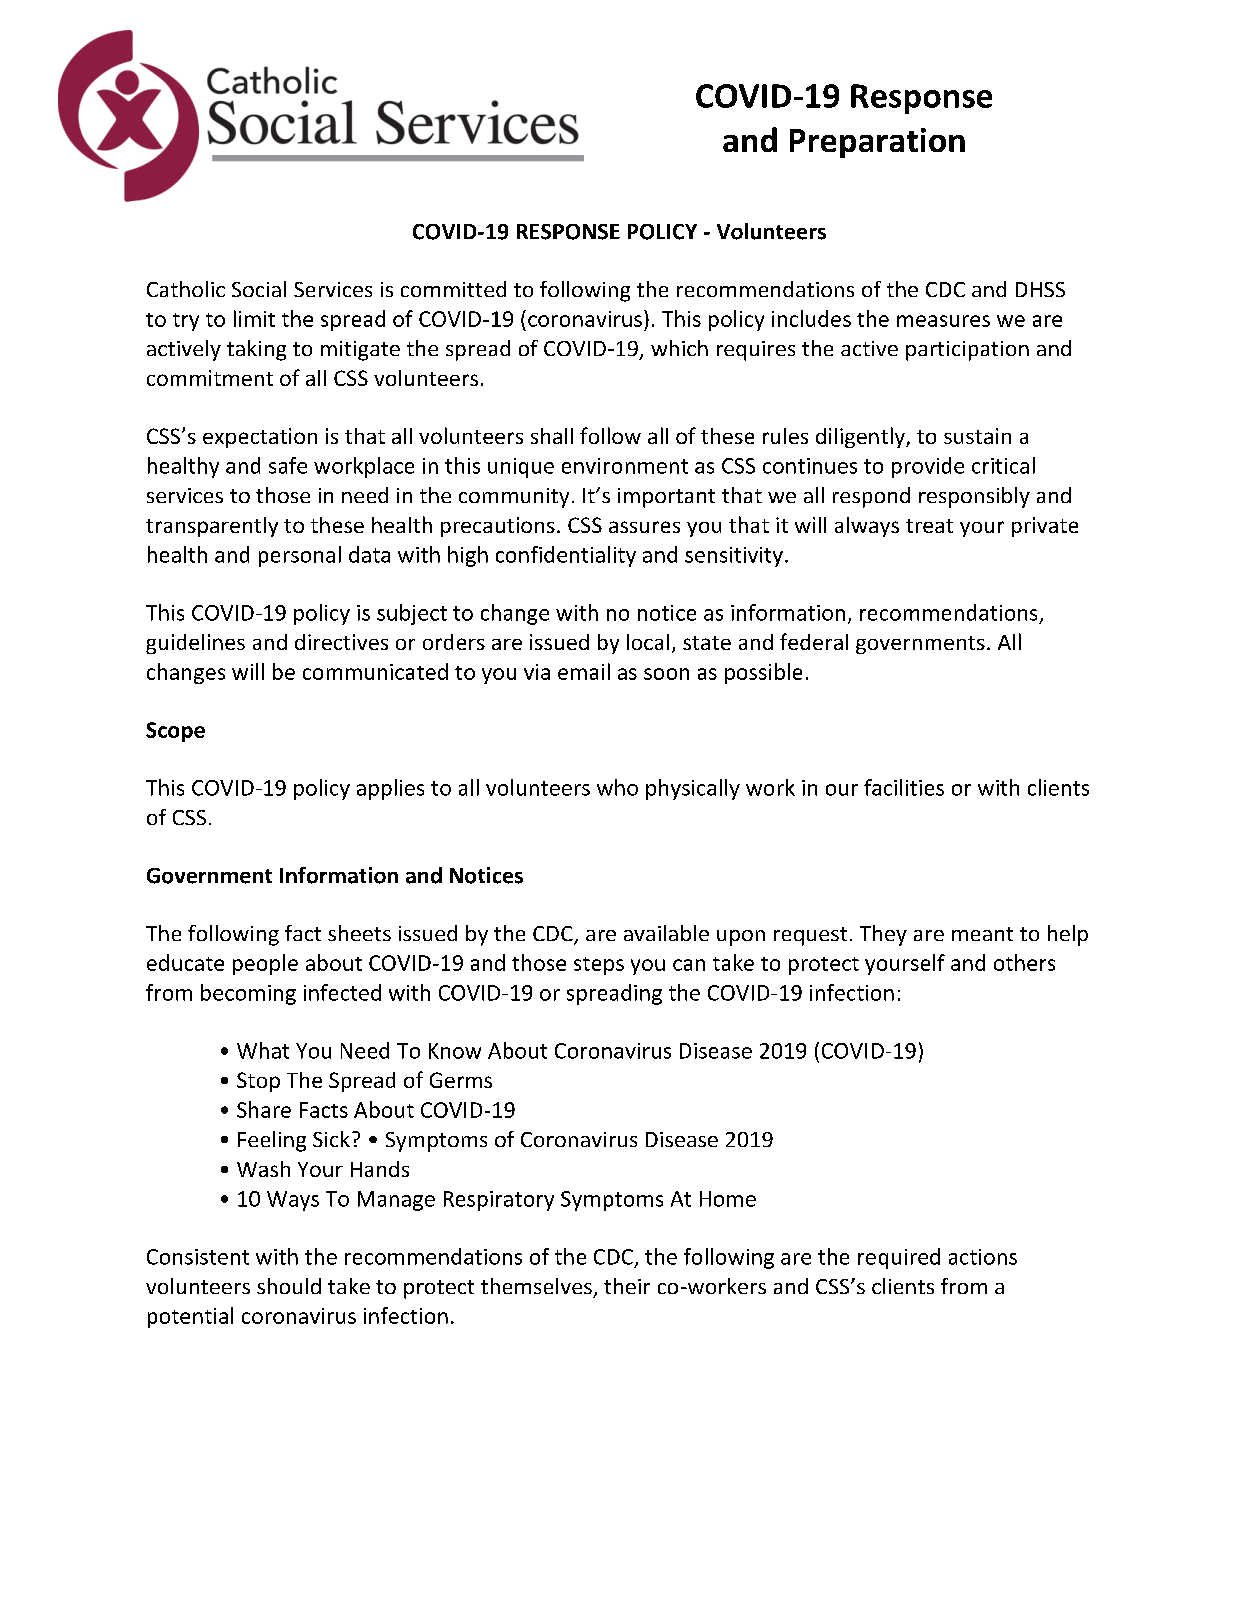 The image size is (1238, 1602). Describe the element at coordinates (617, 787) in the screenshot. I see `who` at that location.
